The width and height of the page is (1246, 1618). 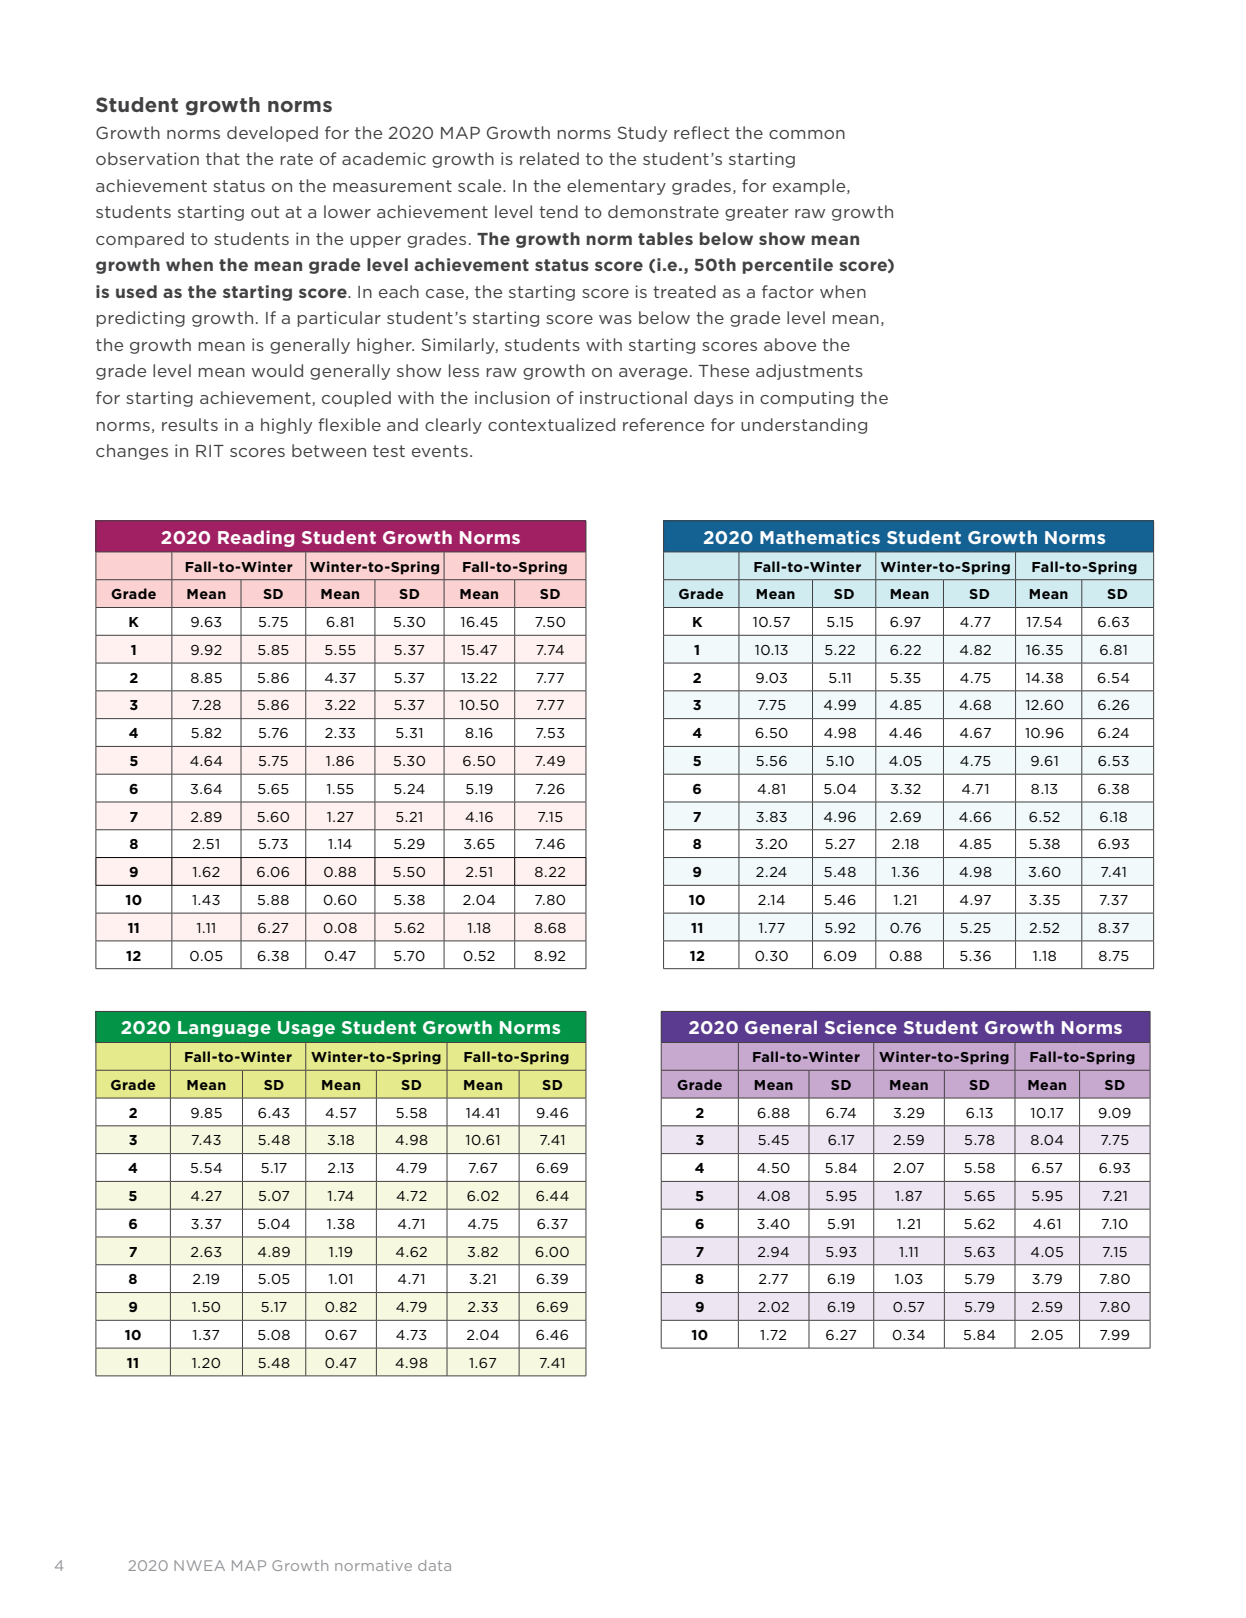 I want to click on Language, so click(x=224, y=1029).
